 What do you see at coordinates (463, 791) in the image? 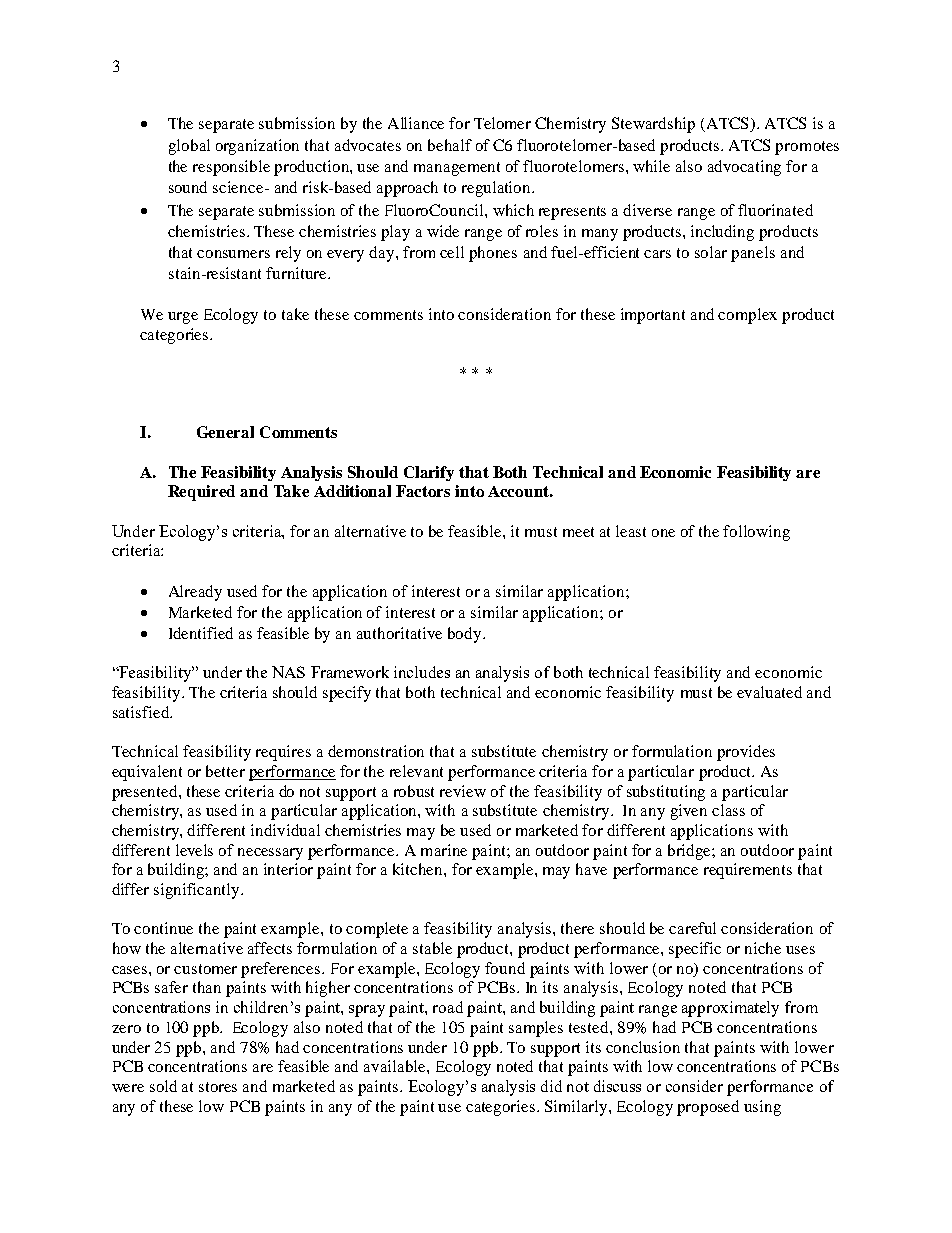
I see `review` at bounding box center [463, 791].
